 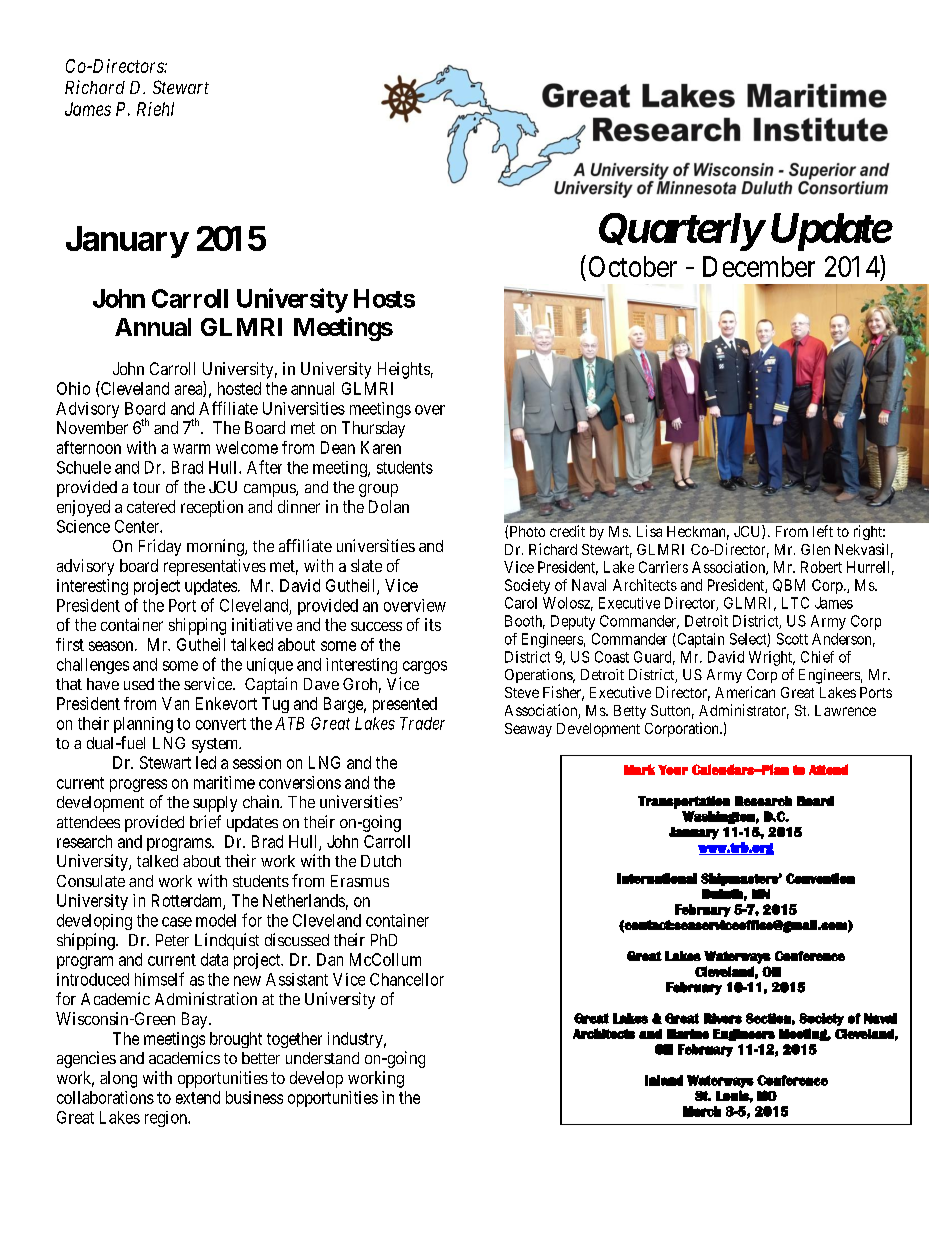 What do you see at coordinates (322, 1058) in the screenshot?
I see `understand` at bounding box center [322, 1058].
